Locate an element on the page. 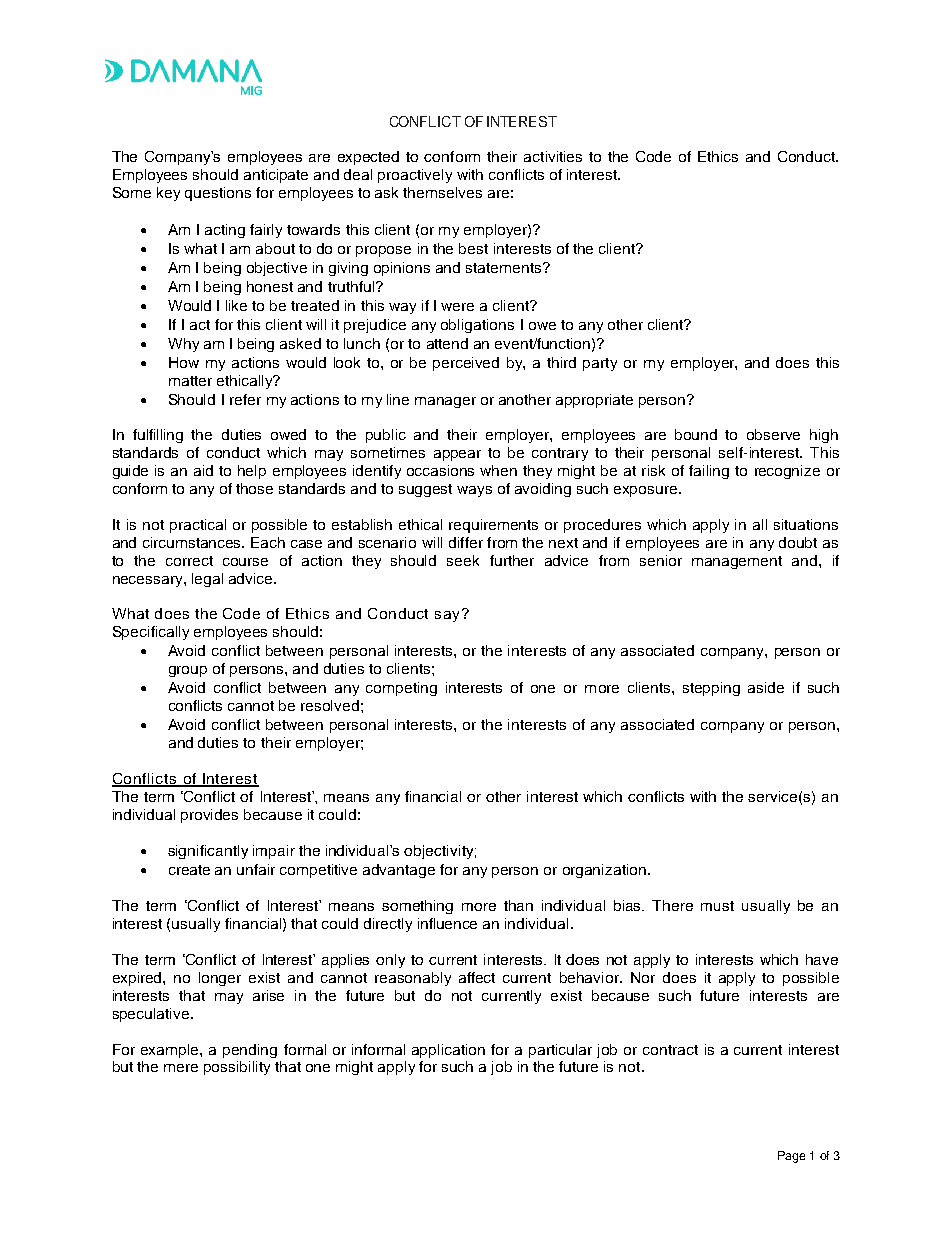 The image size is (952, 1233). say is located at coordinates (447, 616).
